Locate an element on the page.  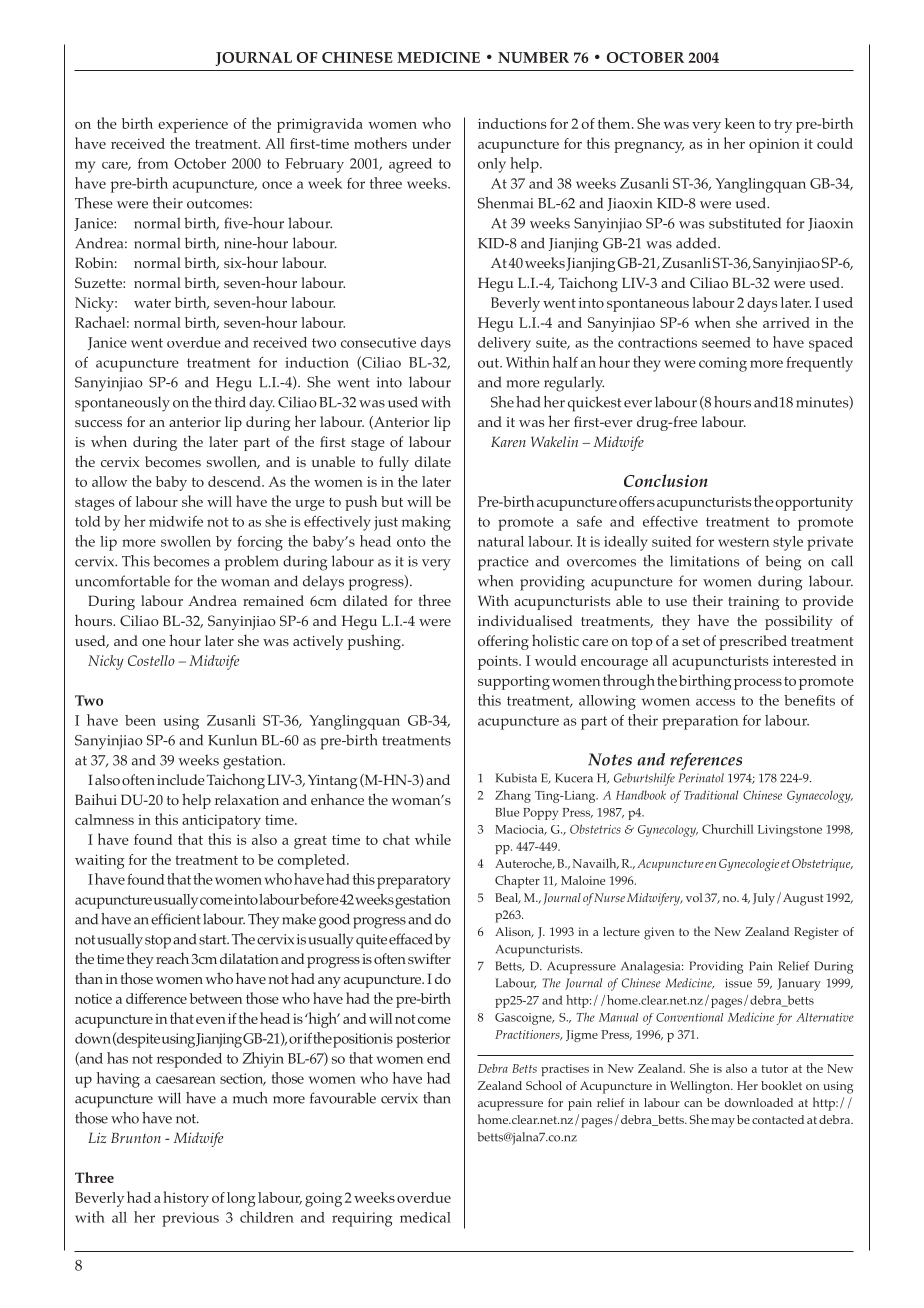
while is located at coordinates (433, 839).
